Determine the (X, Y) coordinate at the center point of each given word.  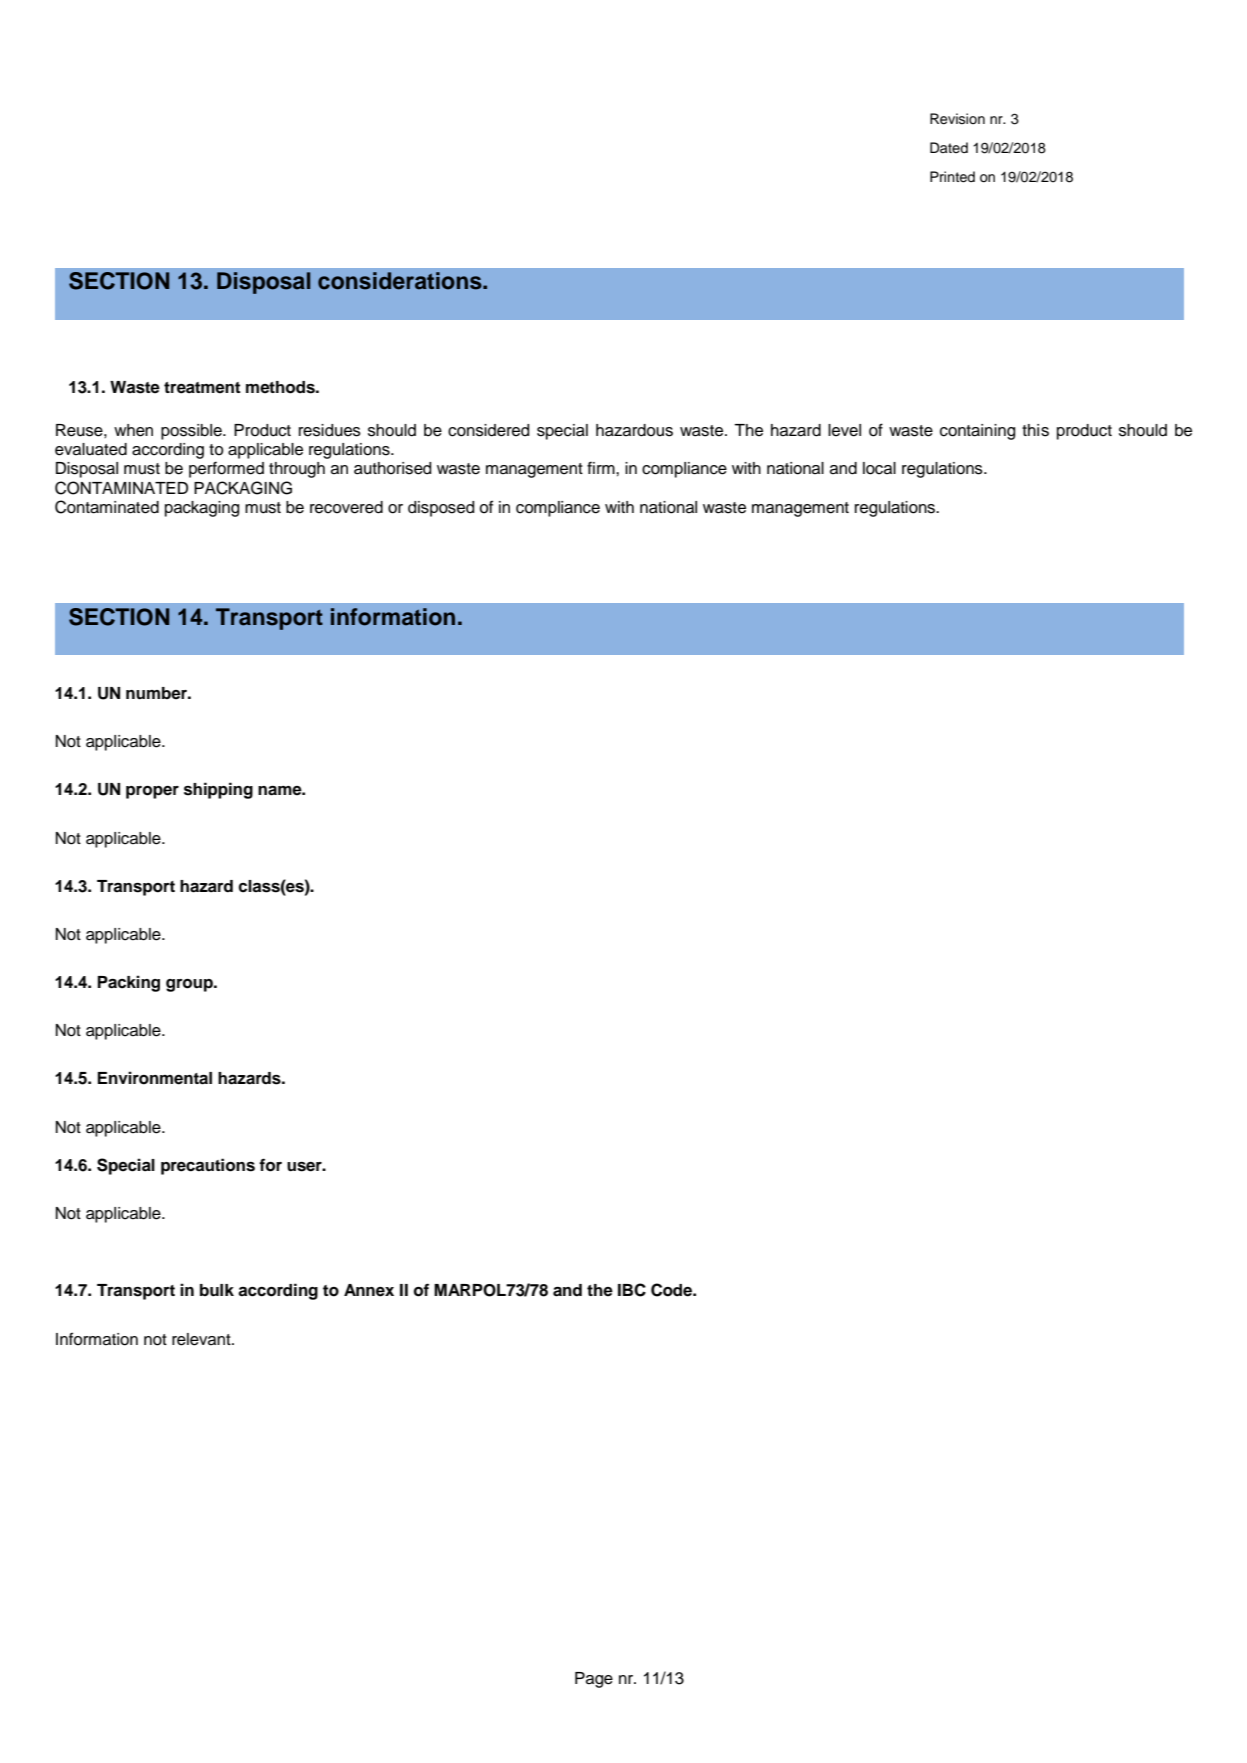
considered (489, 430)
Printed (952, 177)
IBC (632, 1290)
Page (594, 1680)
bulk (217, 1290)
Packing (129, 983)
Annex (369, 1290)
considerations (401, 281)
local (879, 468)
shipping (218, 790)
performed (226, 469)
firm (602, 467)
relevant (202, 1339)
